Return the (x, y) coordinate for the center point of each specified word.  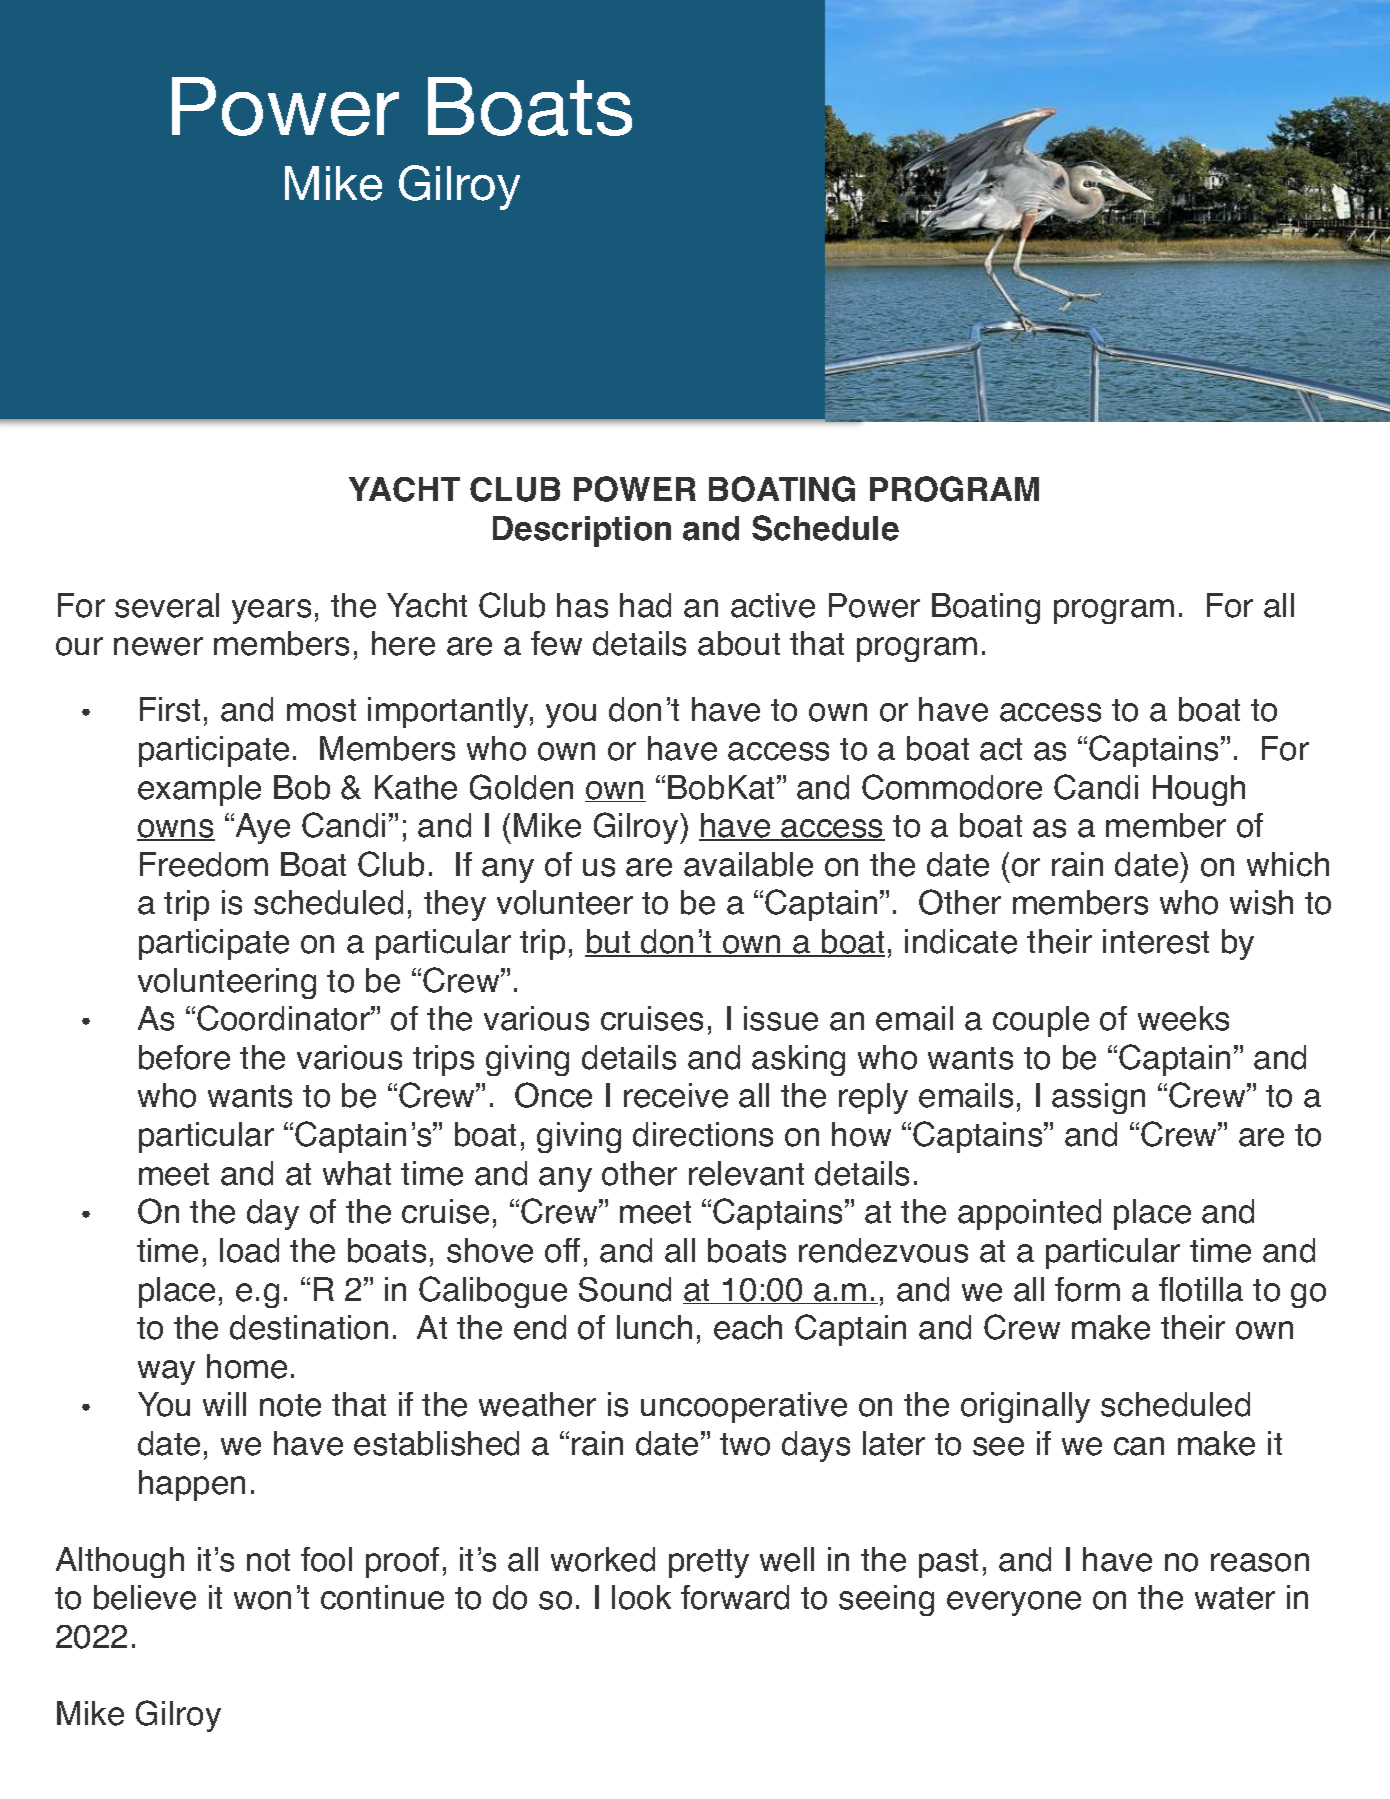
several (167, 605)
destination (309, 1327)
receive (676, 1095)
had (645, 605)
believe (145, 1597)
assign (1098, 1098)
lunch (654, 1327)
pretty (709, 1563)
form (1087, 1289)
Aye (261, 828)
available (748, 864)
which (1288, 864)
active (773, 605)
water (1235, 1598)
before (184, 1057)
